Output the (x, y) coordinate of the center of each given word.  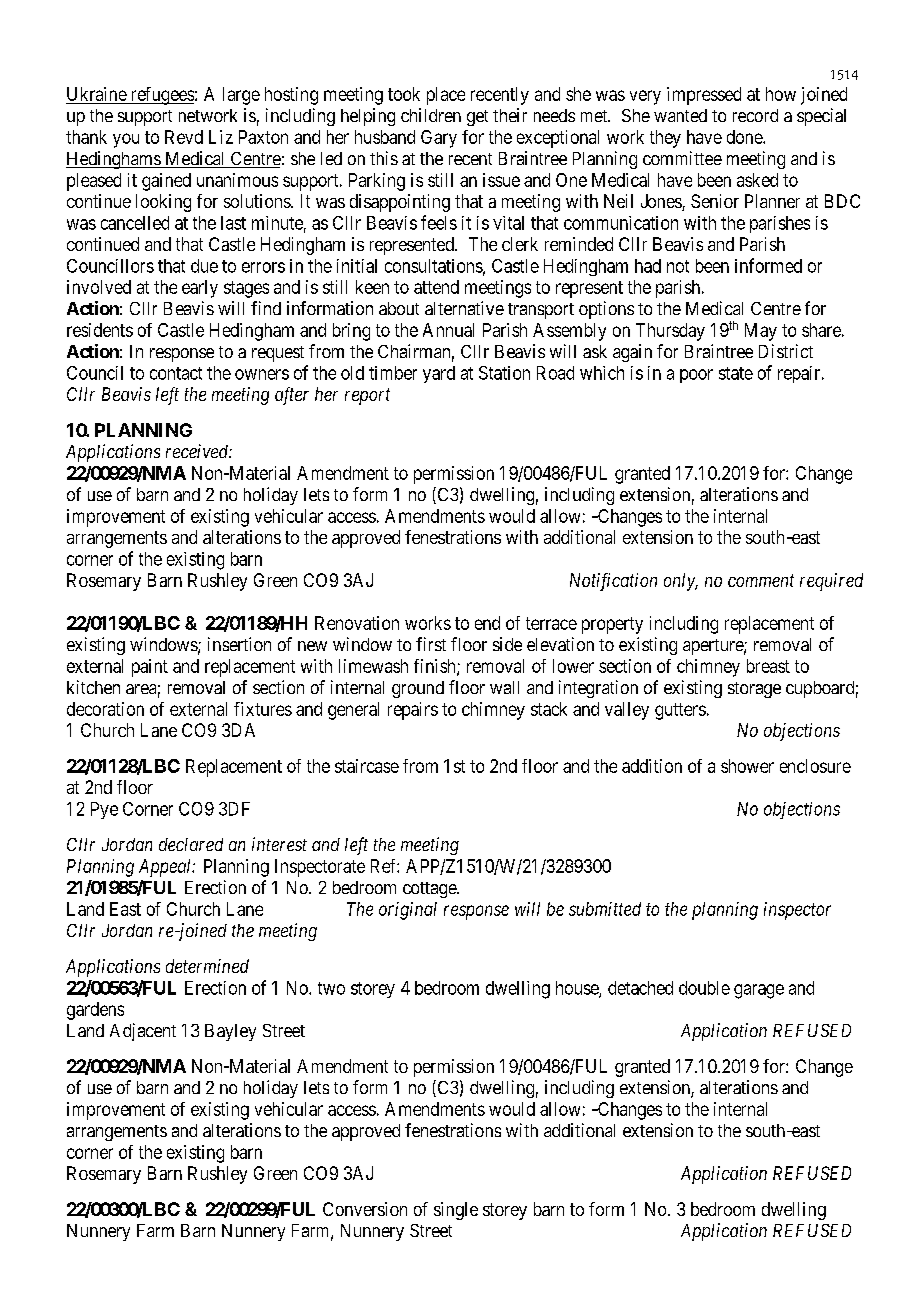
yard (439, 374)
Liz (221, 137)
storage (754, 690)
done (745, 137)
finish (436, 667)
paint (150, 668)
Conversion (365, 1209)
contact (176, 373)
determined (207, 966)
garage (759, 991)
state (736, 373)
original (408, 911)
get (477, 118)
